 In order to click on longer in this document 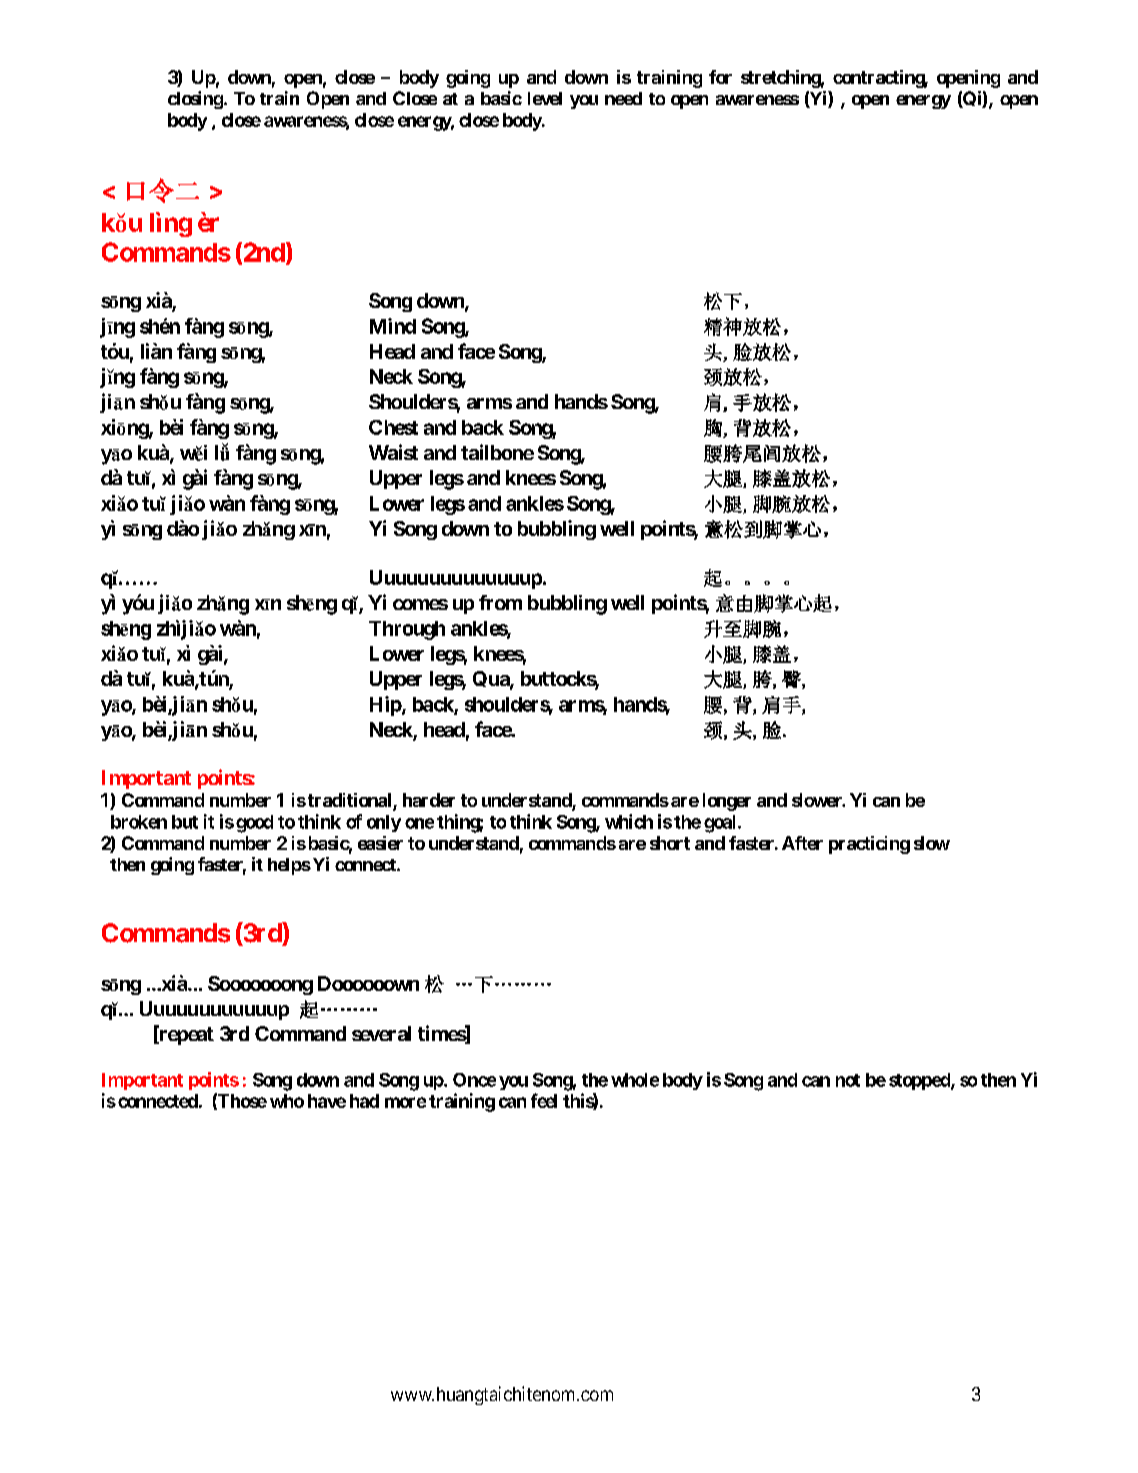, I will do `click(727, 802)`.
